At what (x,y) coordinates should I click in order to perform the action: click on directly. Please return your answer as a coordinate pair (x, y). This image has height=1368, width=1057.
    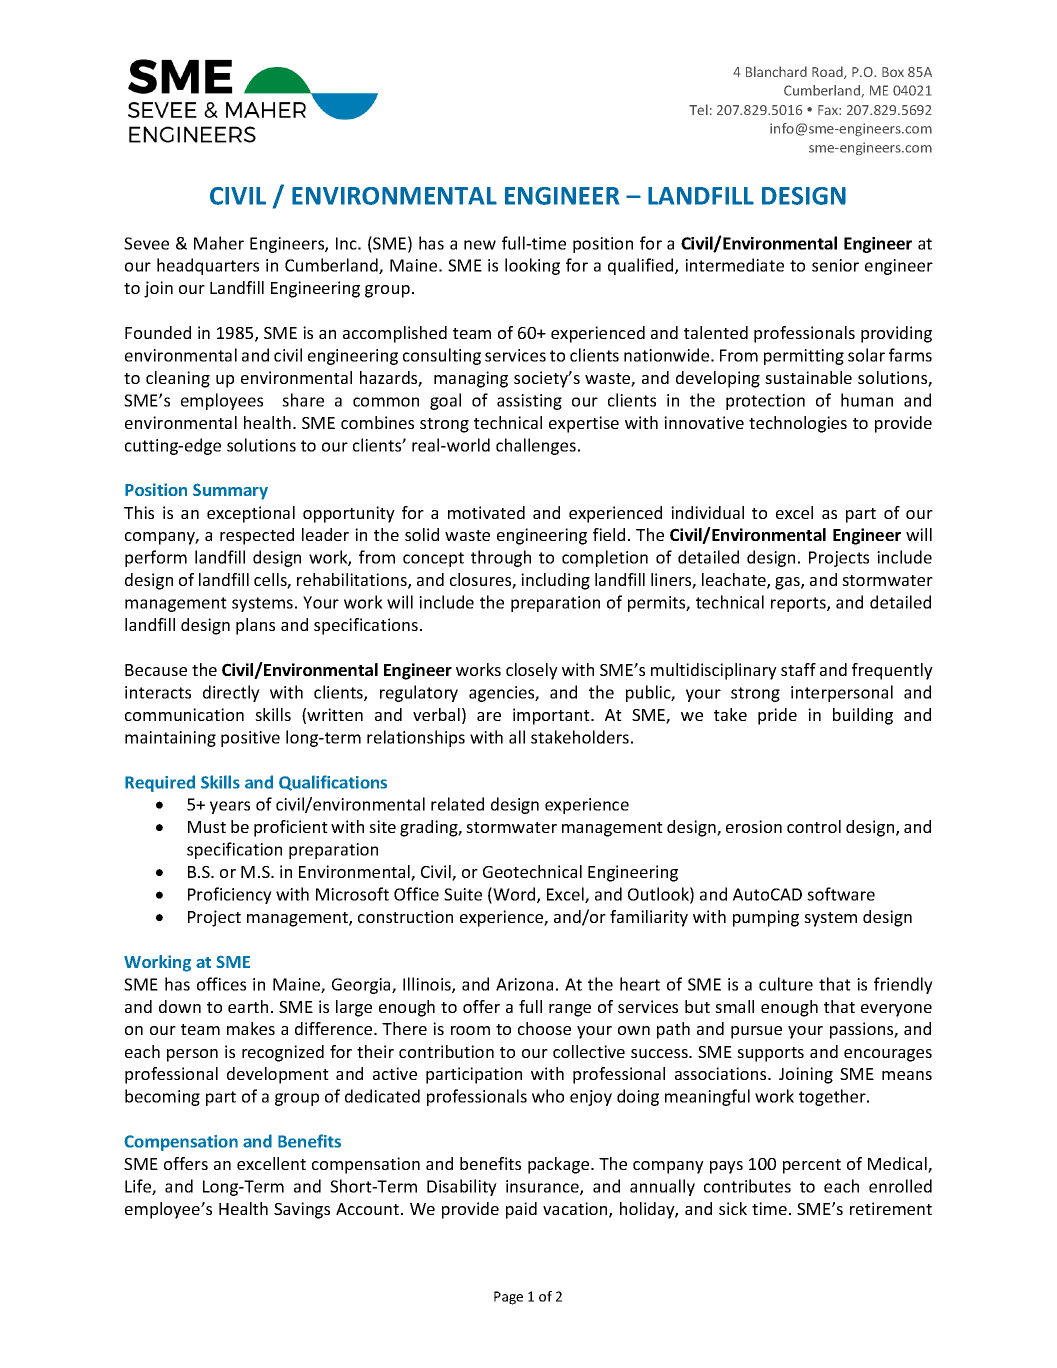
    Looking at the image, I should click on (231, 693).
